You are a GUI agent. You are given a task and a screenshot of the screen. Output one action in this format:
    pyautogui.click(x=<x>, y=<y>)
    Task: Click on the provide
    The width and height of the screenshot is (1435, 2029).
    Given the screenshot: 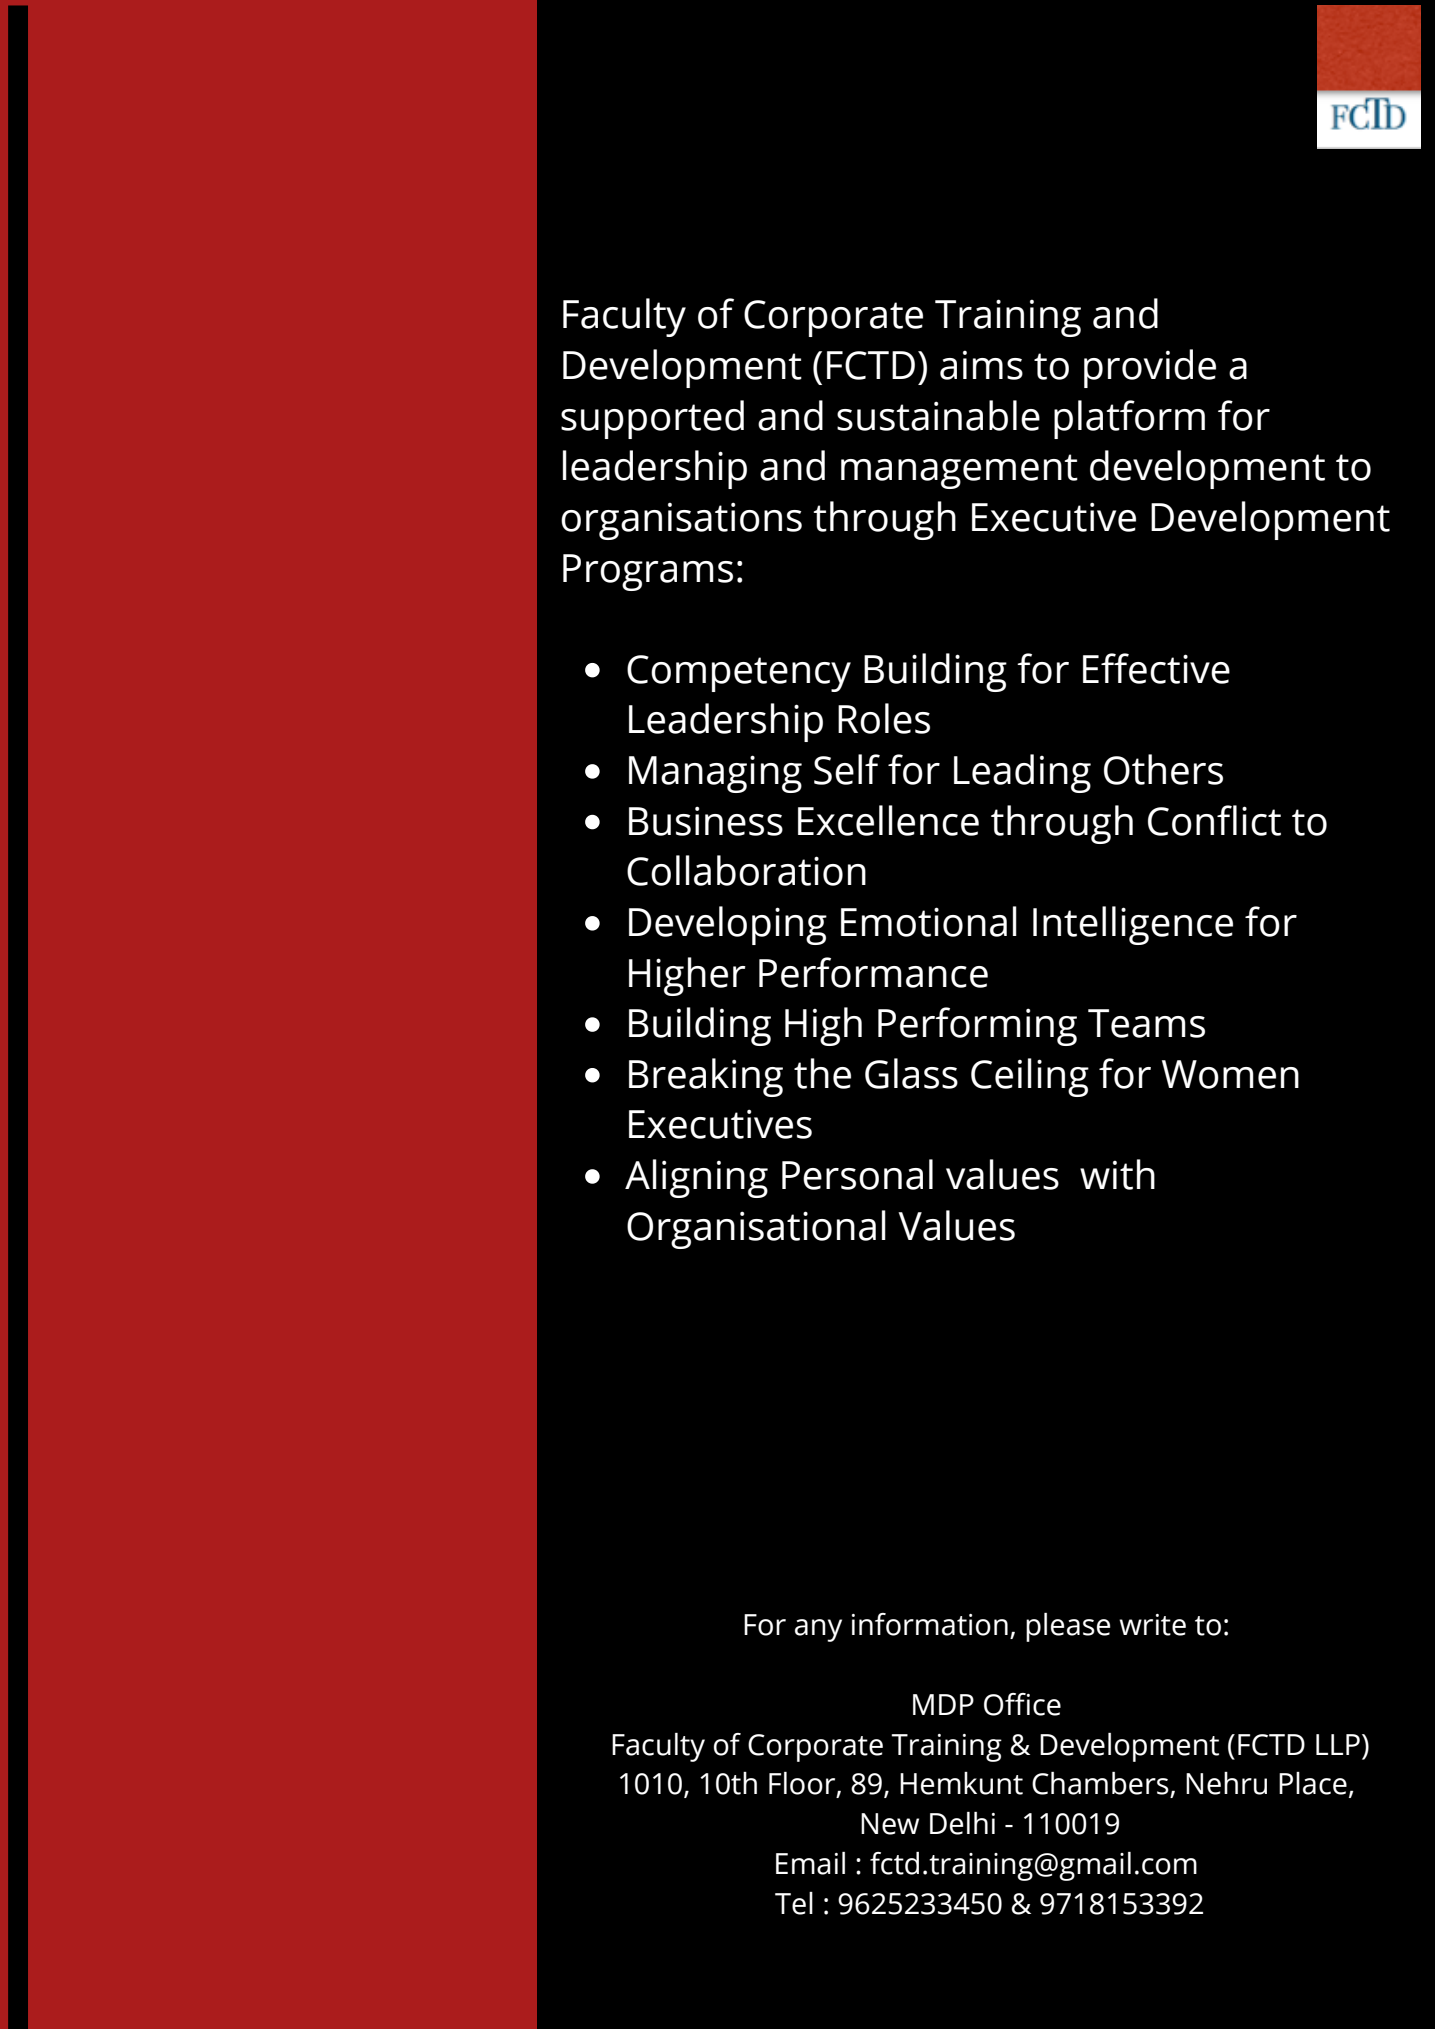 What is the action you would take?
    pyautogui.click(x=1150, y=368)
